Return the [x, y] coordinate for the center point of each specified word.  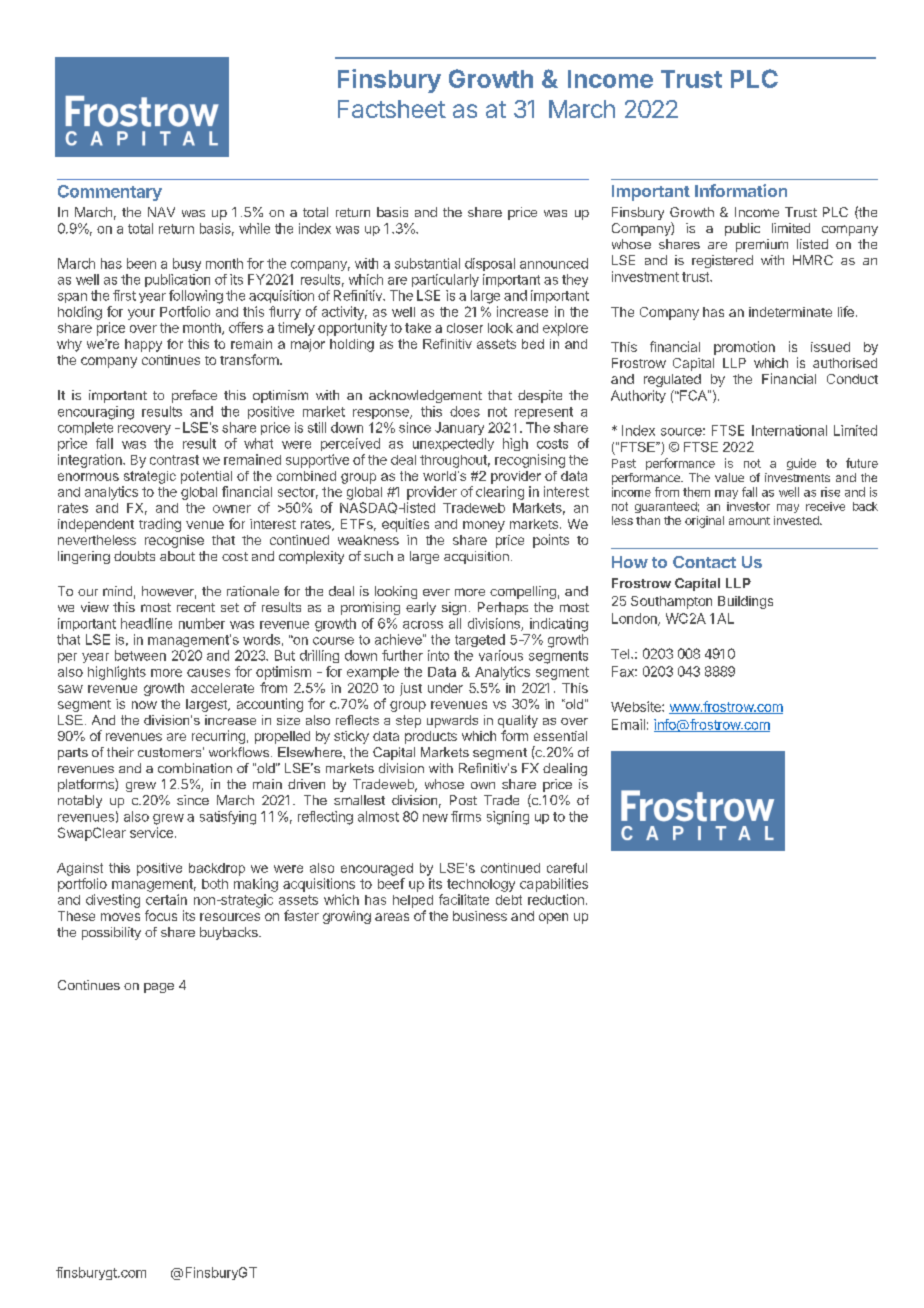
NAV [161, 212]
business [480, 916]
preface [194, 396]
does [465, 411]
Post [463, 800]
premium [762, 245]
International [789, 430]
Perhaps [503, 608]
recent [196, 607]
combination [195, 768]
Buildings [745, 602]
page [159, 988]
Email [628, 724]
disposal [490, 264]
